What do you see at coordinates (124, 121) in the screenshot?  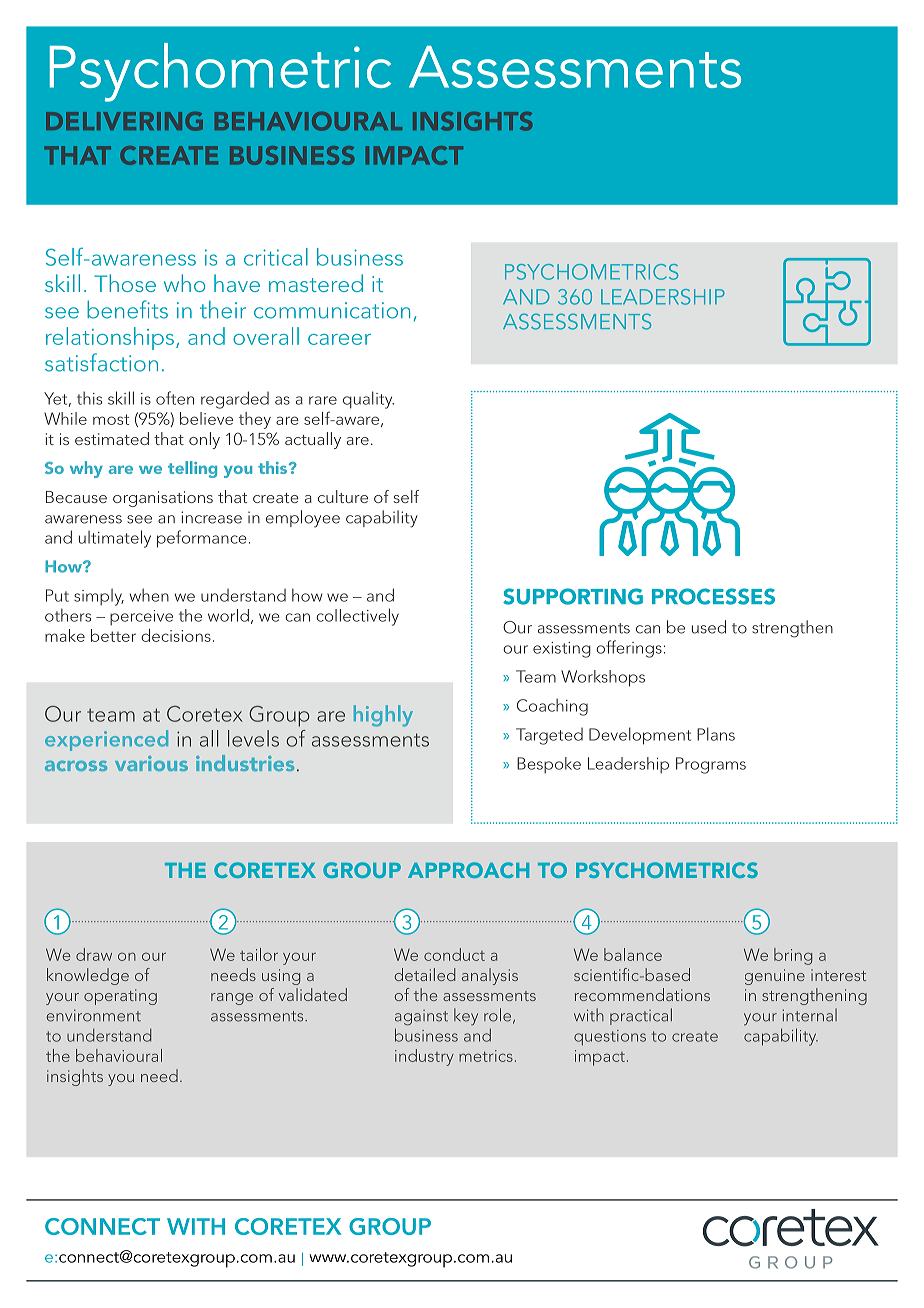 I see `DELIVERING` at bounding box center [124, 121].
